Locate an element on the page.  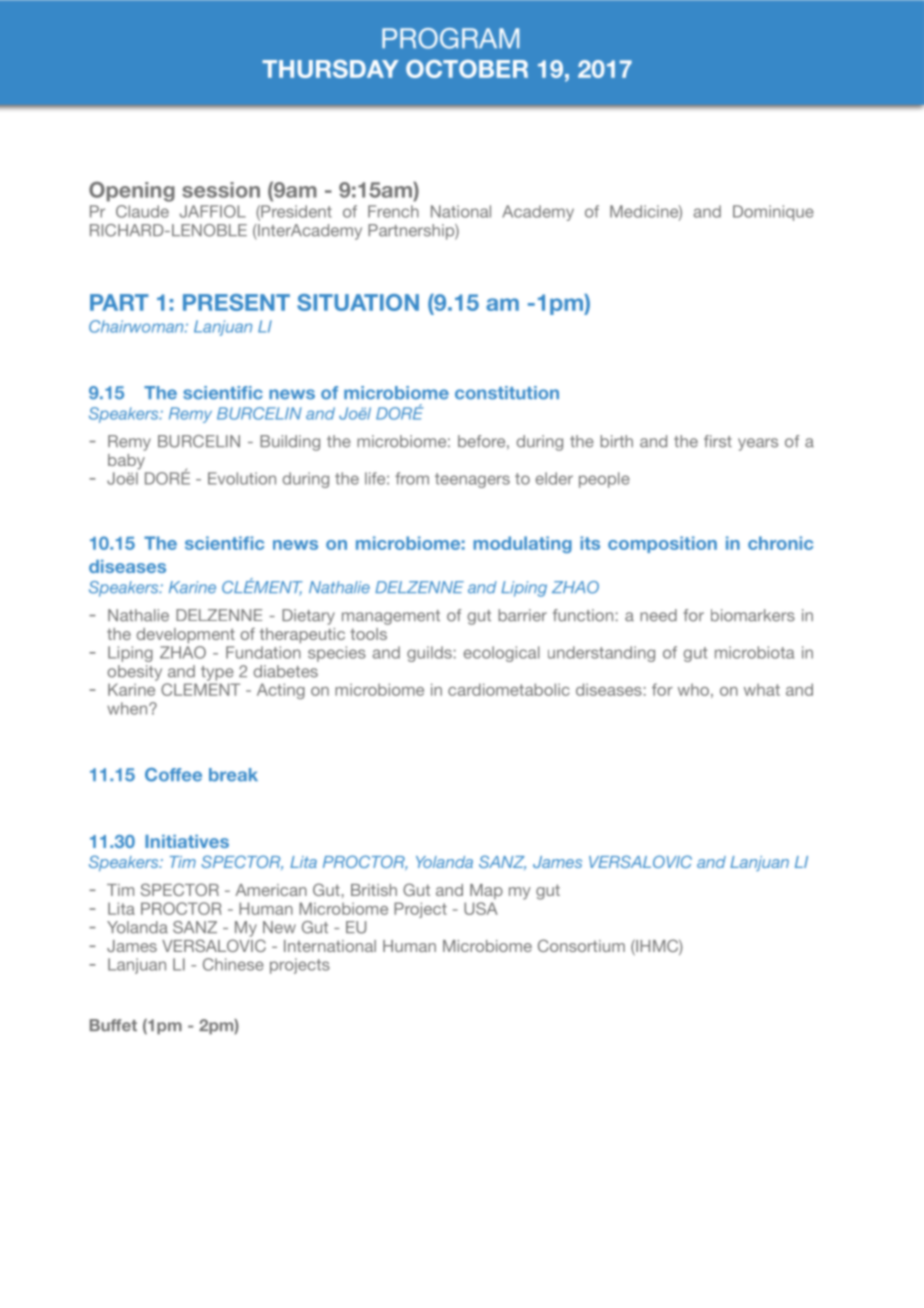
Consortium is located at coordinates (581, 945).
